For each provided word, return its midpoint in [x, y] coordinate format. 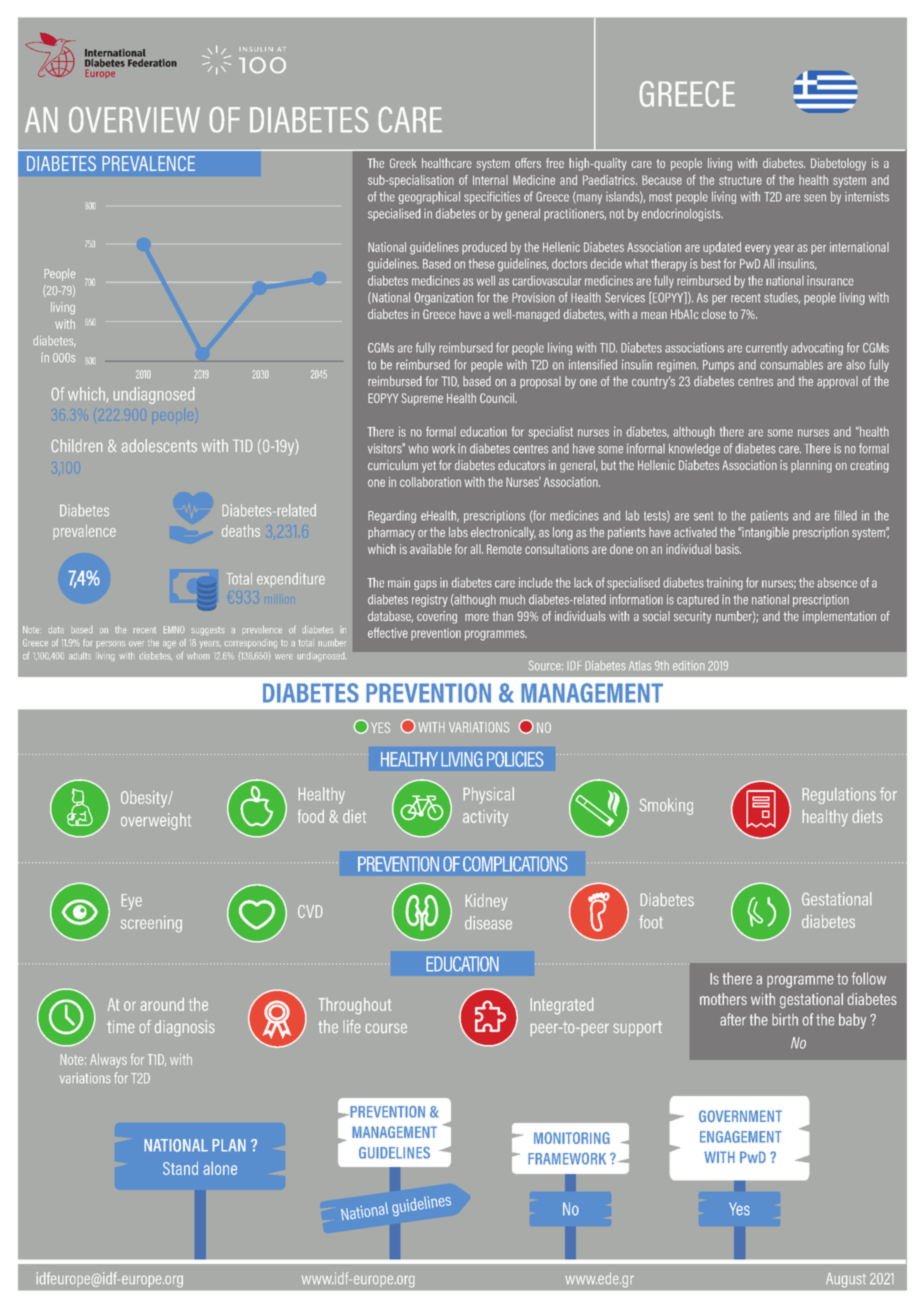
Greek [403, 163]
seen [815, 198]
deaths [240, 531]
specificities [492, 197]
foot [651, 922]
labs [458, 532]
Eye [132, 902]
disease [488, 923]
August [845, 1280]
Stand [180, 1168]
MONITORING [572, 1138]
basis [728, 549]
